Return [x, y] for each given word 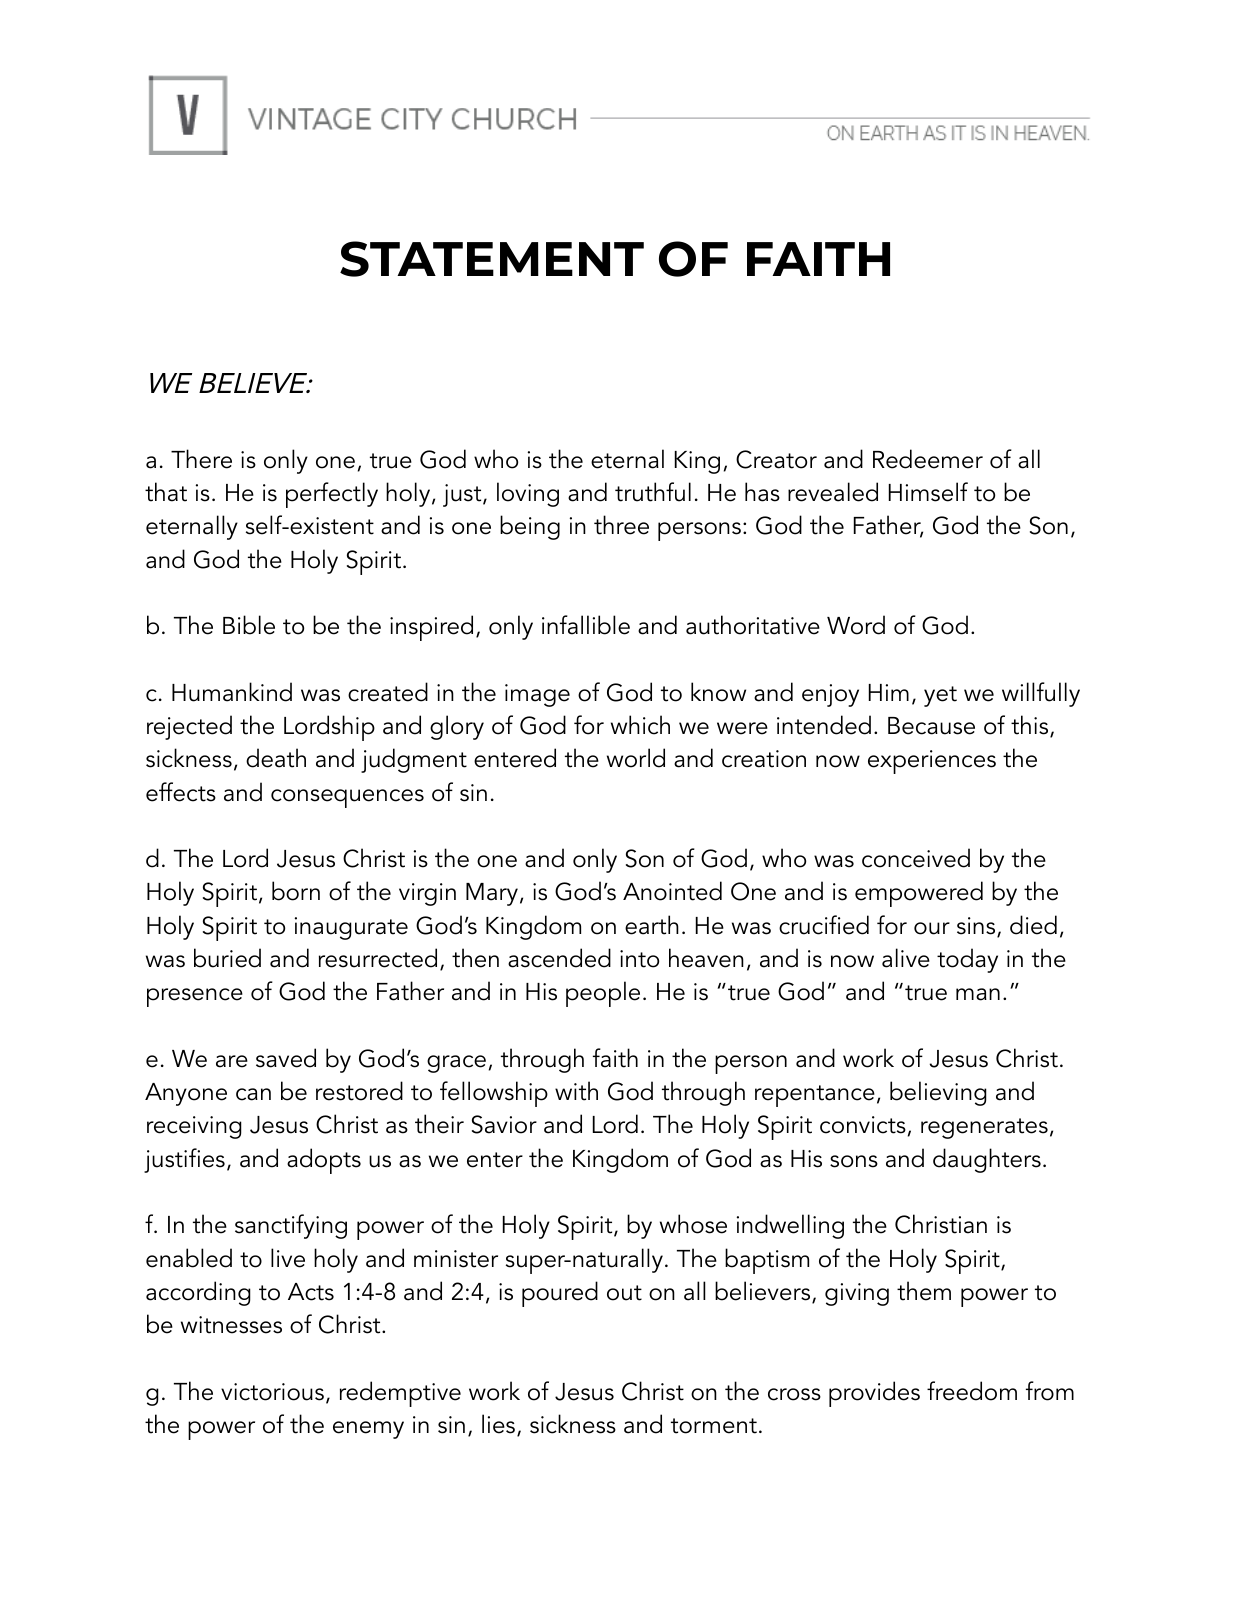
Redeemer [928, 459]
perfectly [332, 495]
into [639, 959]
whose [693, 1224]
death [276, 758]
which [640, 725]
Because [931, 726]
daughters [987, 1160]
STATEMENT [492, 259]
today [967, 960]
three [621, 525]
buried [227, 958]
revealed [833, 492]
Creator [776, 459]
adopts [324, 1161]
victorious [272, 1392]
